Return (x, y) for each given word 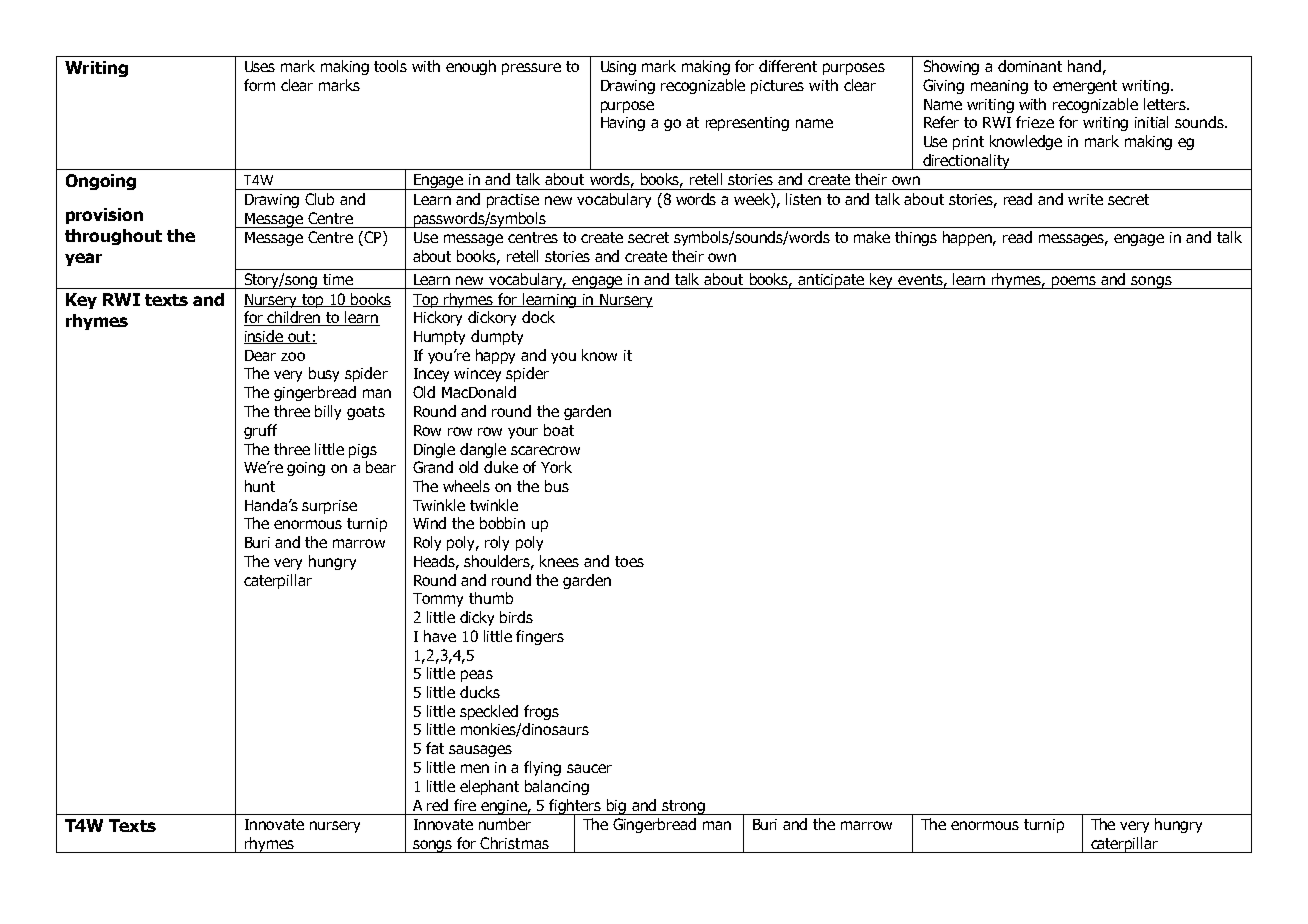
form (259, 85)
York (556, 467)
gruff (260, 431)
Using (618, 68)
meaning (999, 87)
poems (1074, 282)
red (437, 805)
